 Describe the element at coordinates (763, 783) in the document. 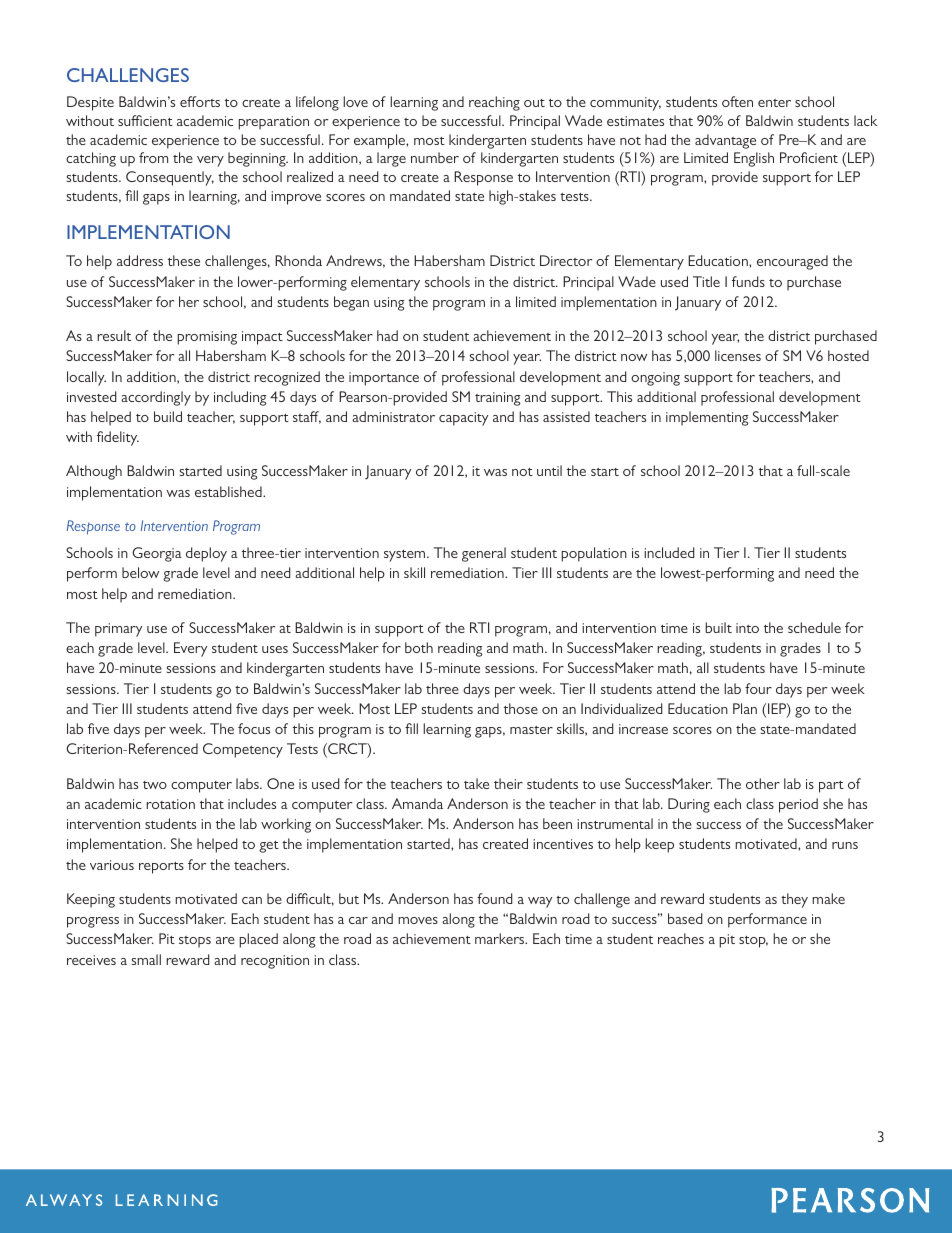

I see `other` at that location.
